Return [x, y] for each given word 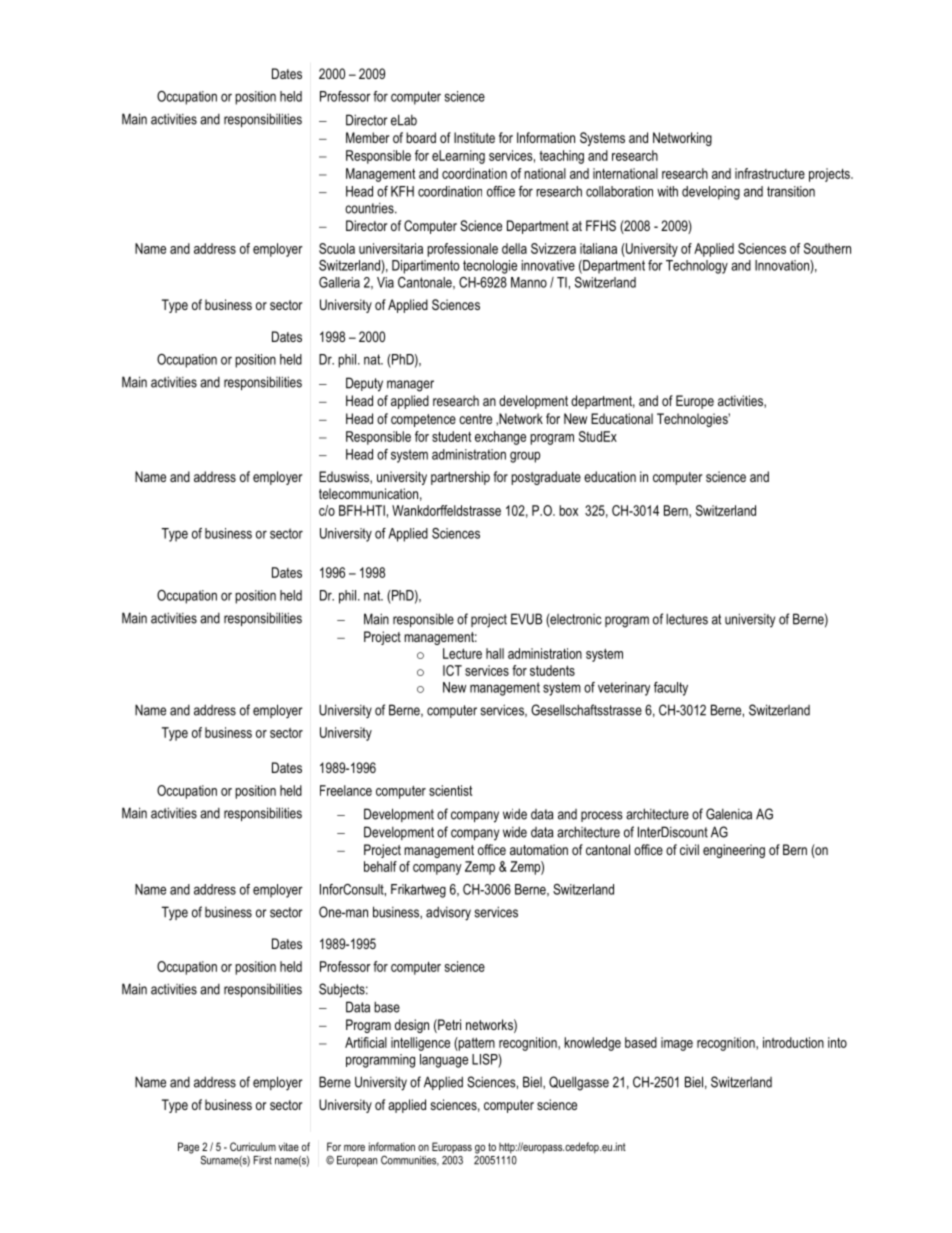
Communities [410, 1160]
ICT [452, 670]
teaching [561, 157]
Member [367, 137]
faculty [671, 689]
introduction [793, 1042]
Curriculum [253, 1146]
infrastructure [770, 173]
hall [495, 653]
